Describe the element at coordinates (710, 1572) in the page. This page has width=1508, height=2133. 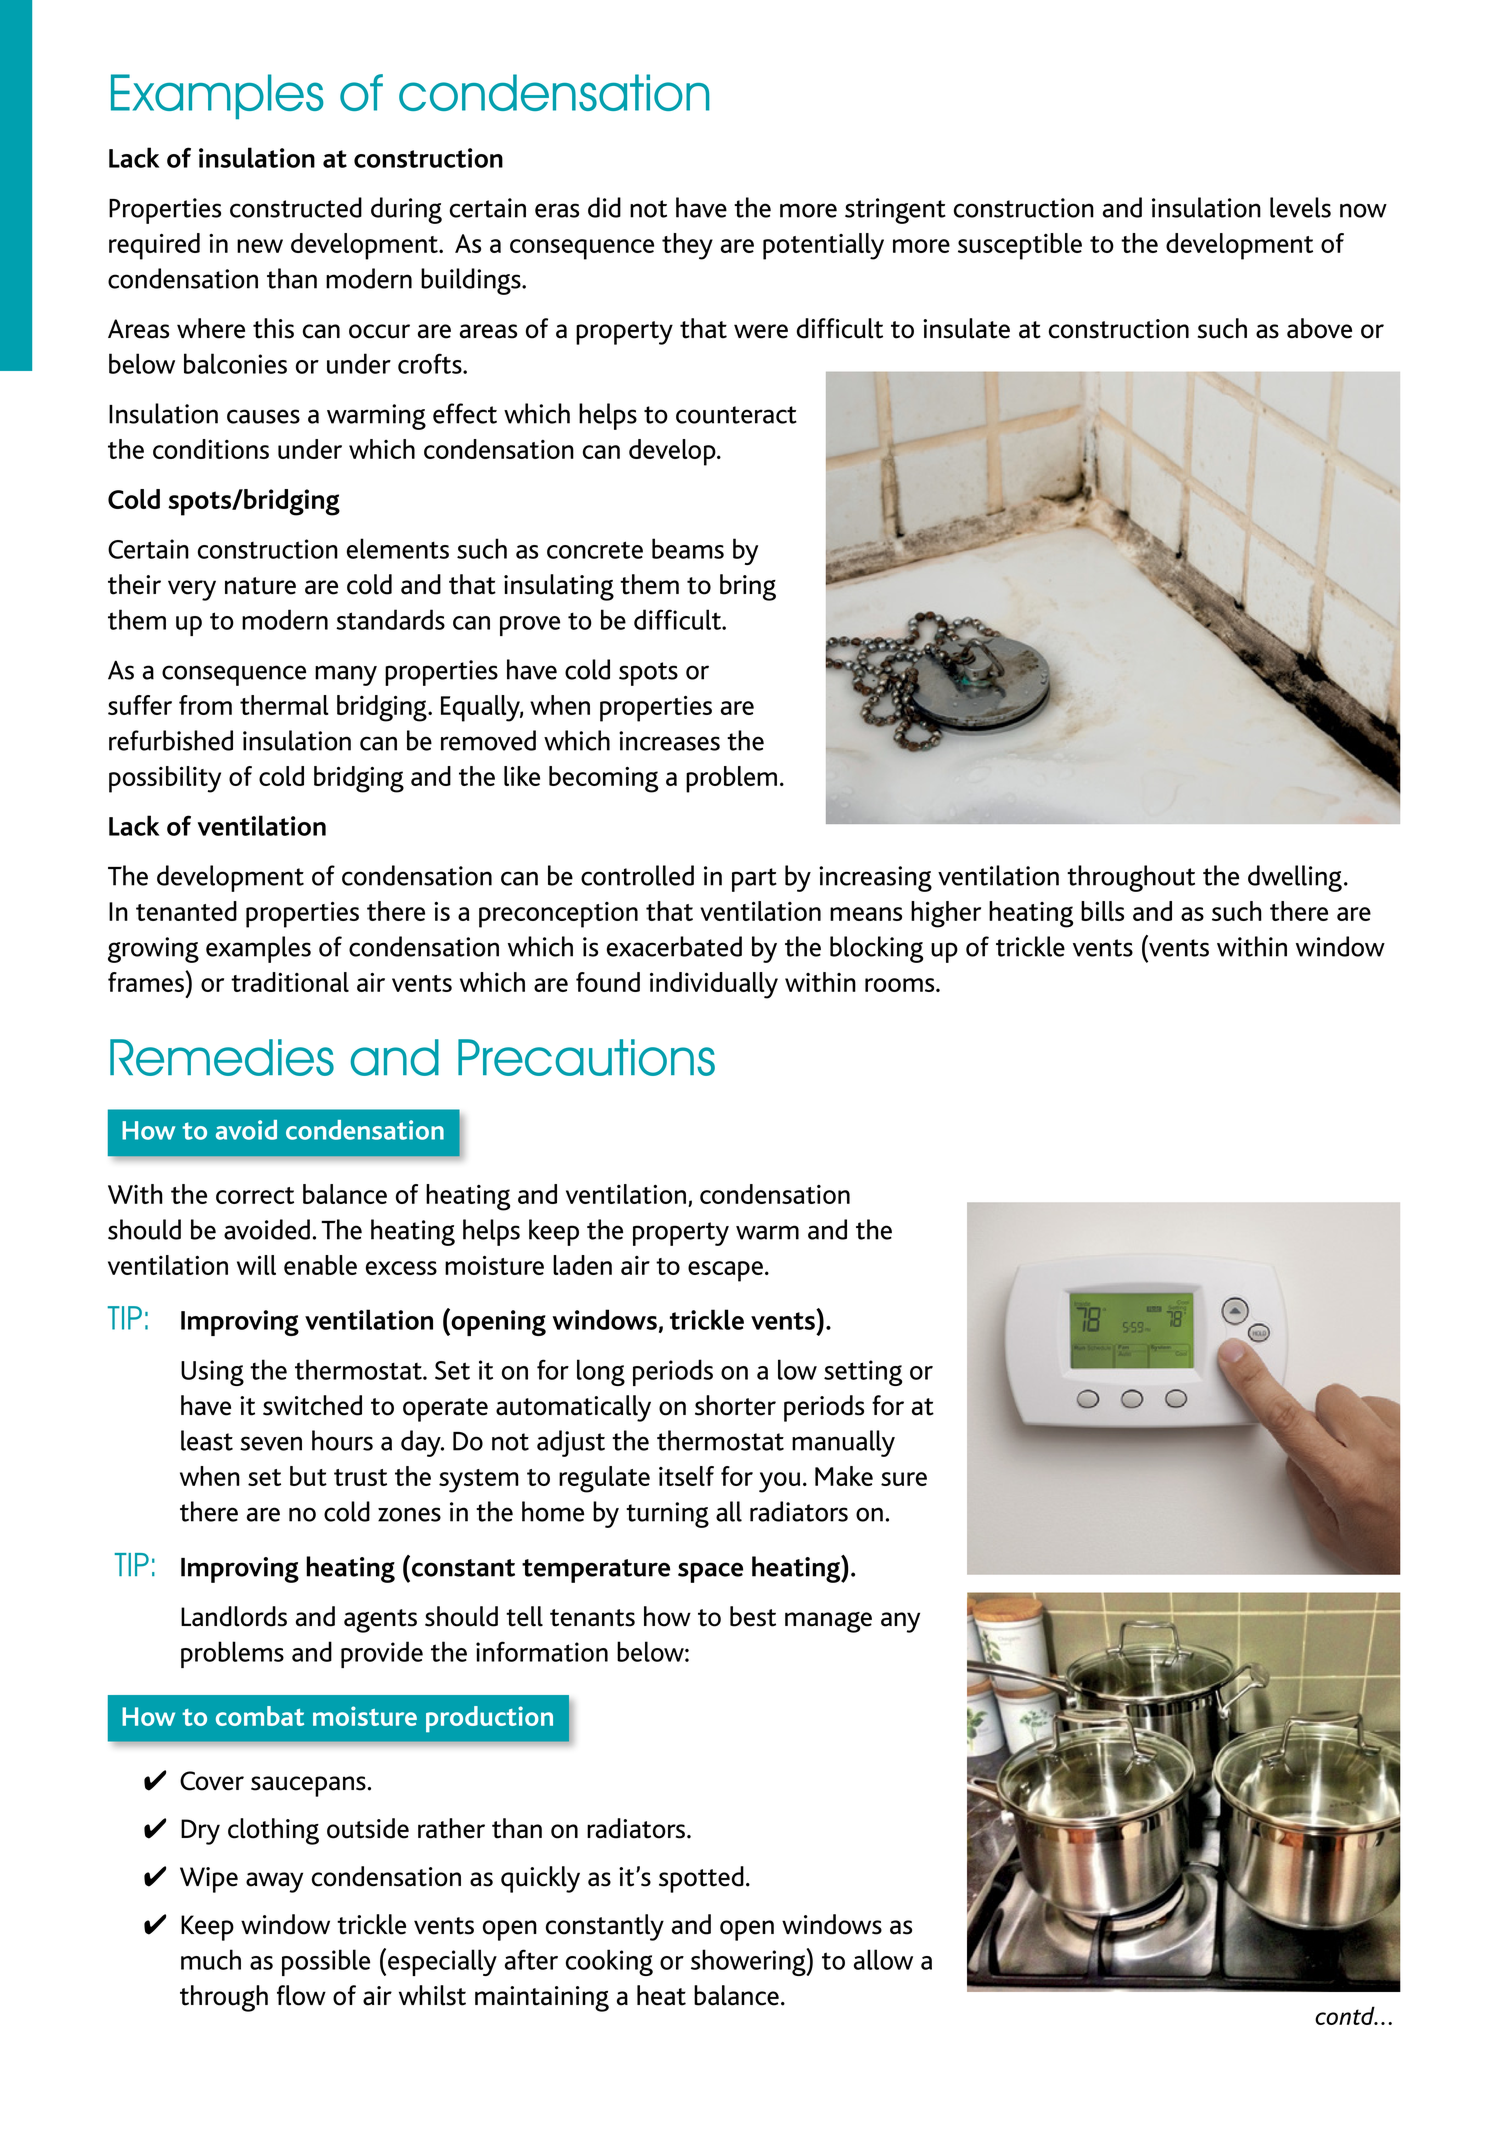
I see `space` at that location.
